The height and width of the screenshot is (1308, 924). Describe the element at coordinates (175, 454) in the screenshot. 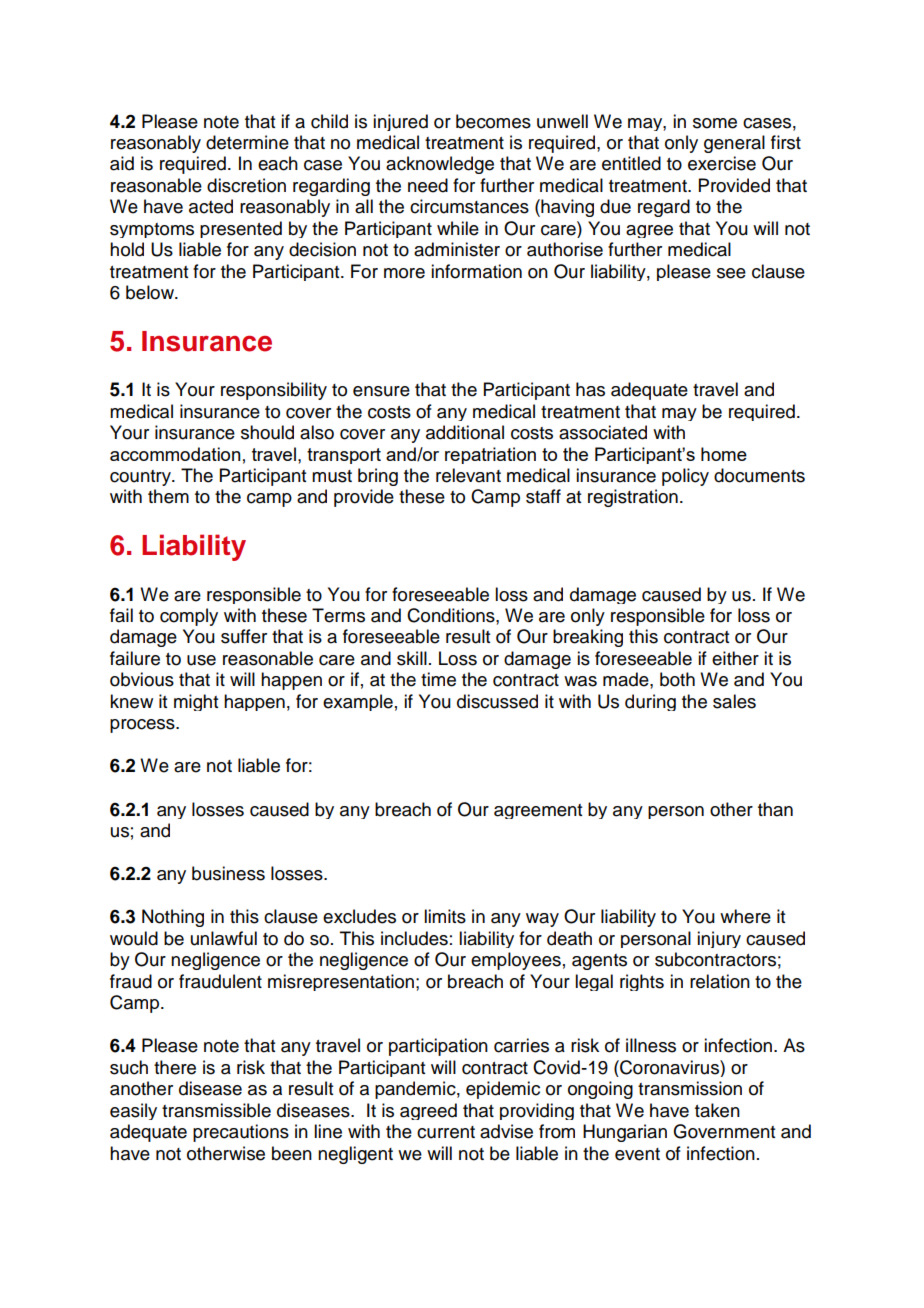

I see `accommodation` at that location.
